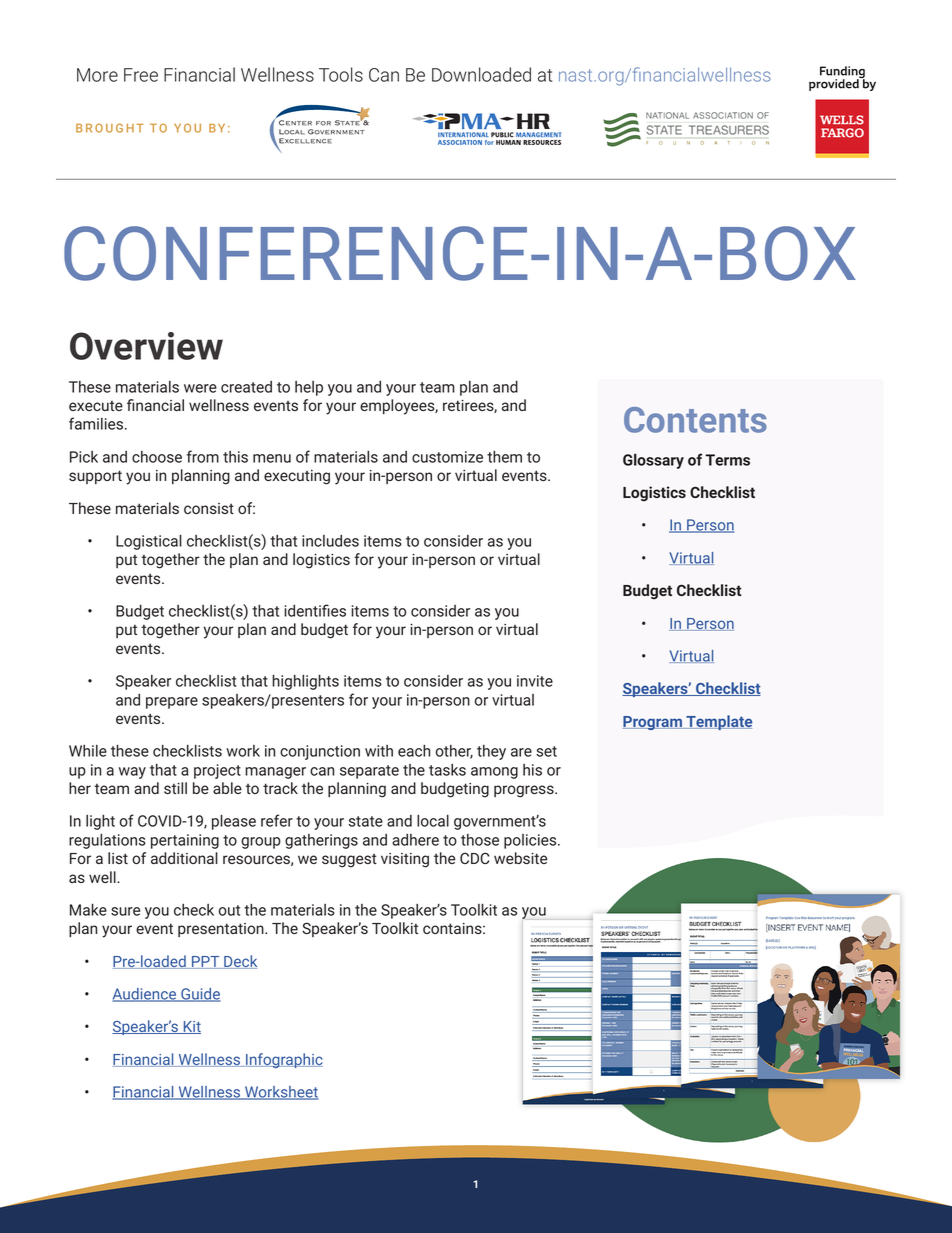  What do you see at coordinates (146, 346) in the document?
I see `Overview` at bounding box center [146, 346].
